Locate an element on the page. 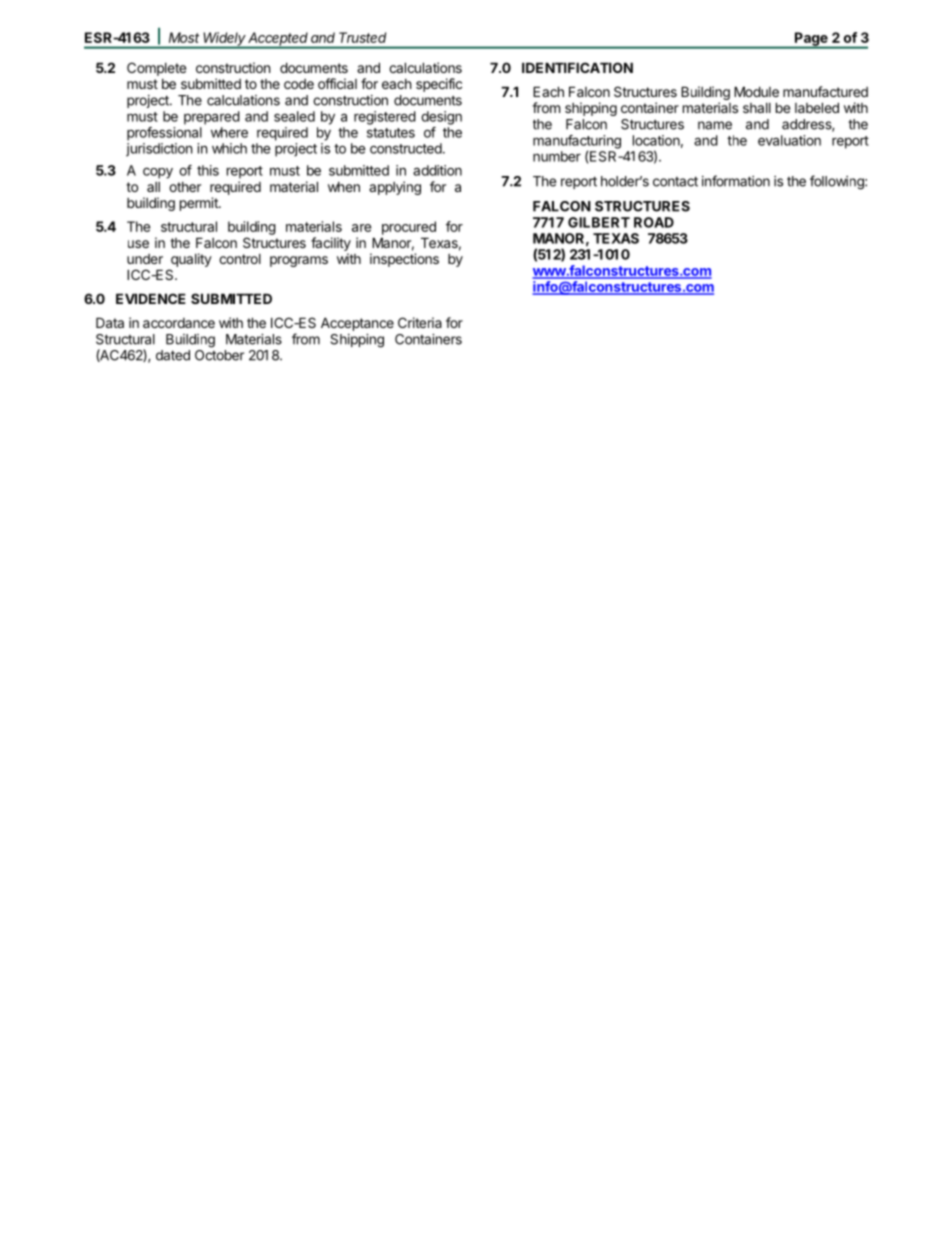 This page has width=952, height=1233. Acceptance is located at coordinates (357, 324).
